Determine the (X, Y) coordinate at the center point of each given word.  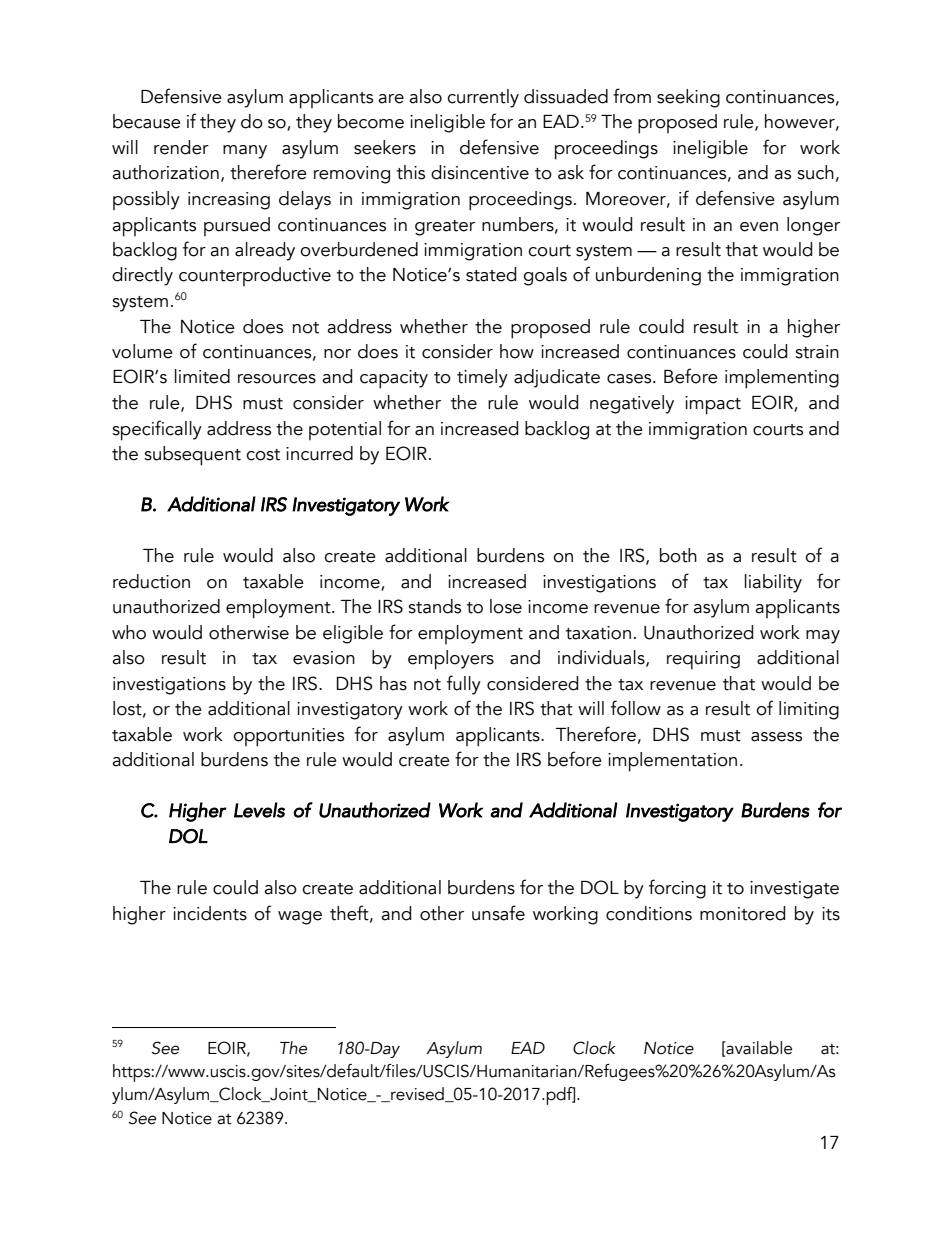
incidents (210, 913)
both (678, 555)
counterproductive (255, 276)
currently (483, 98)
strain (817, 352)
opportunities (288, 737)
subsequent (192, 456)
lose (506, 606)
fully (464, 685)
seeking (688, 98)
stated (491, 274)
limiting (809, 710)
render (181, 147)
